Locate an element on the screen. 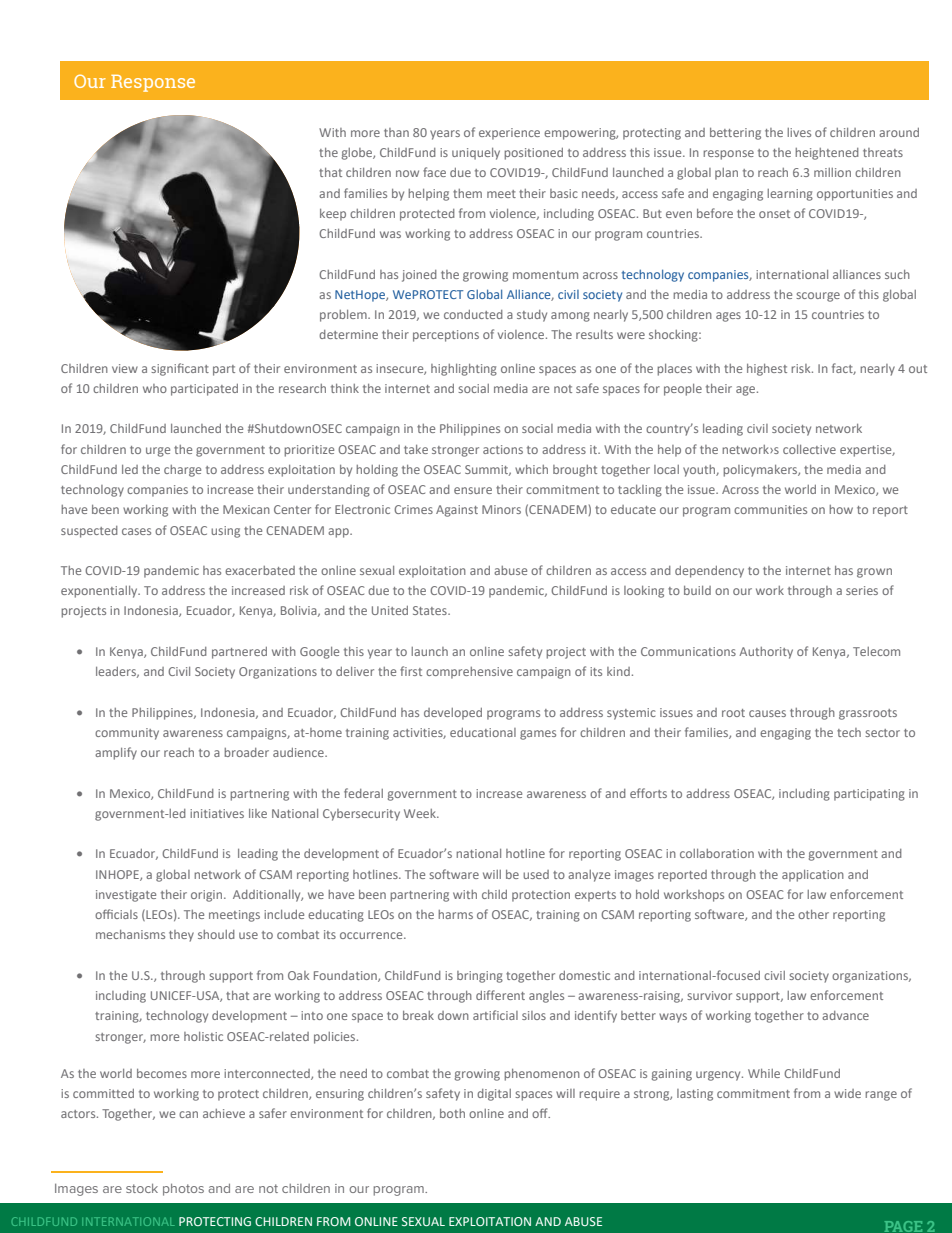 This screenshot has width=952, height=1233. PAGE is located at coordinates (903, 1226).
